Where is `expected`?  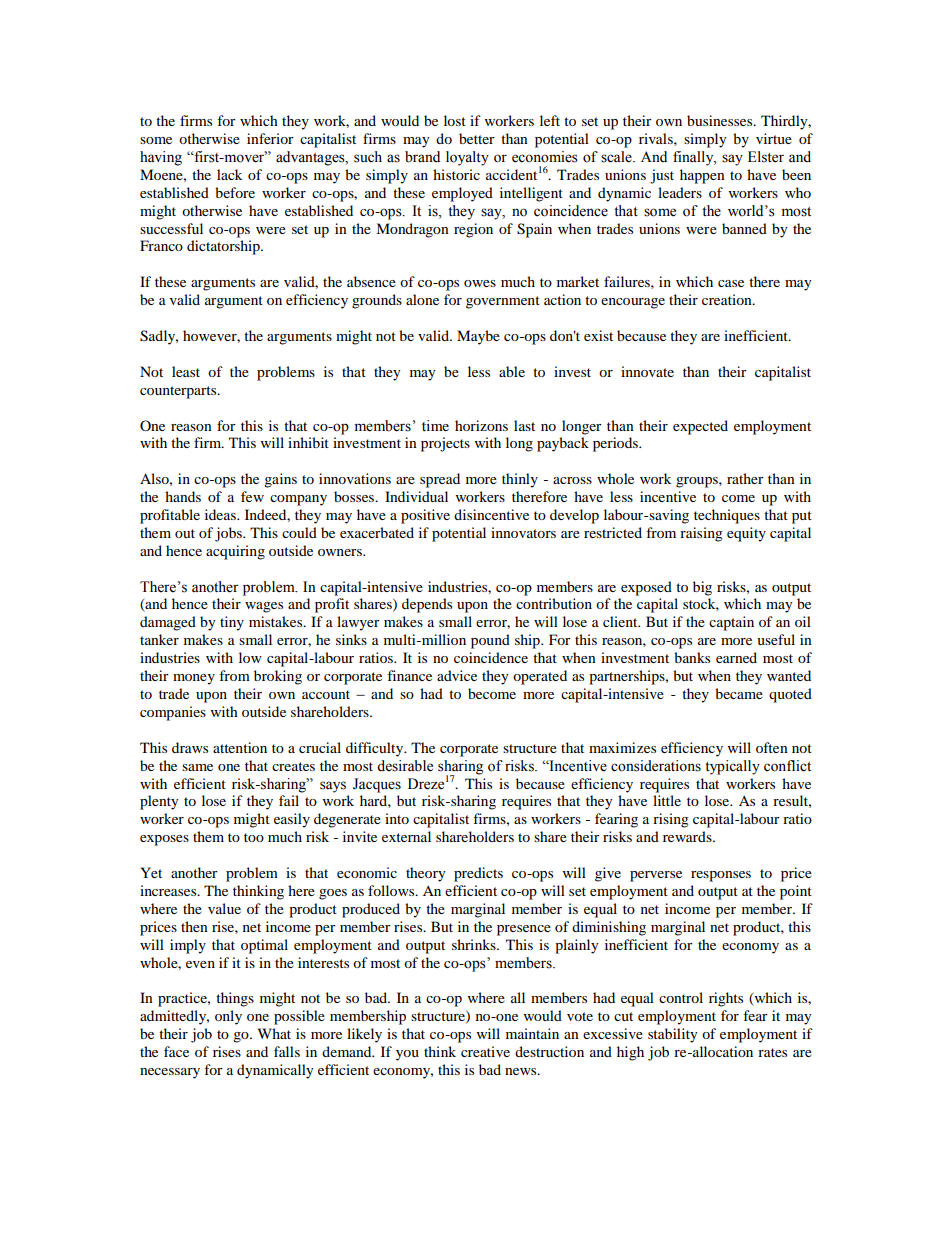
expected is located at coordinates (700, 427).
